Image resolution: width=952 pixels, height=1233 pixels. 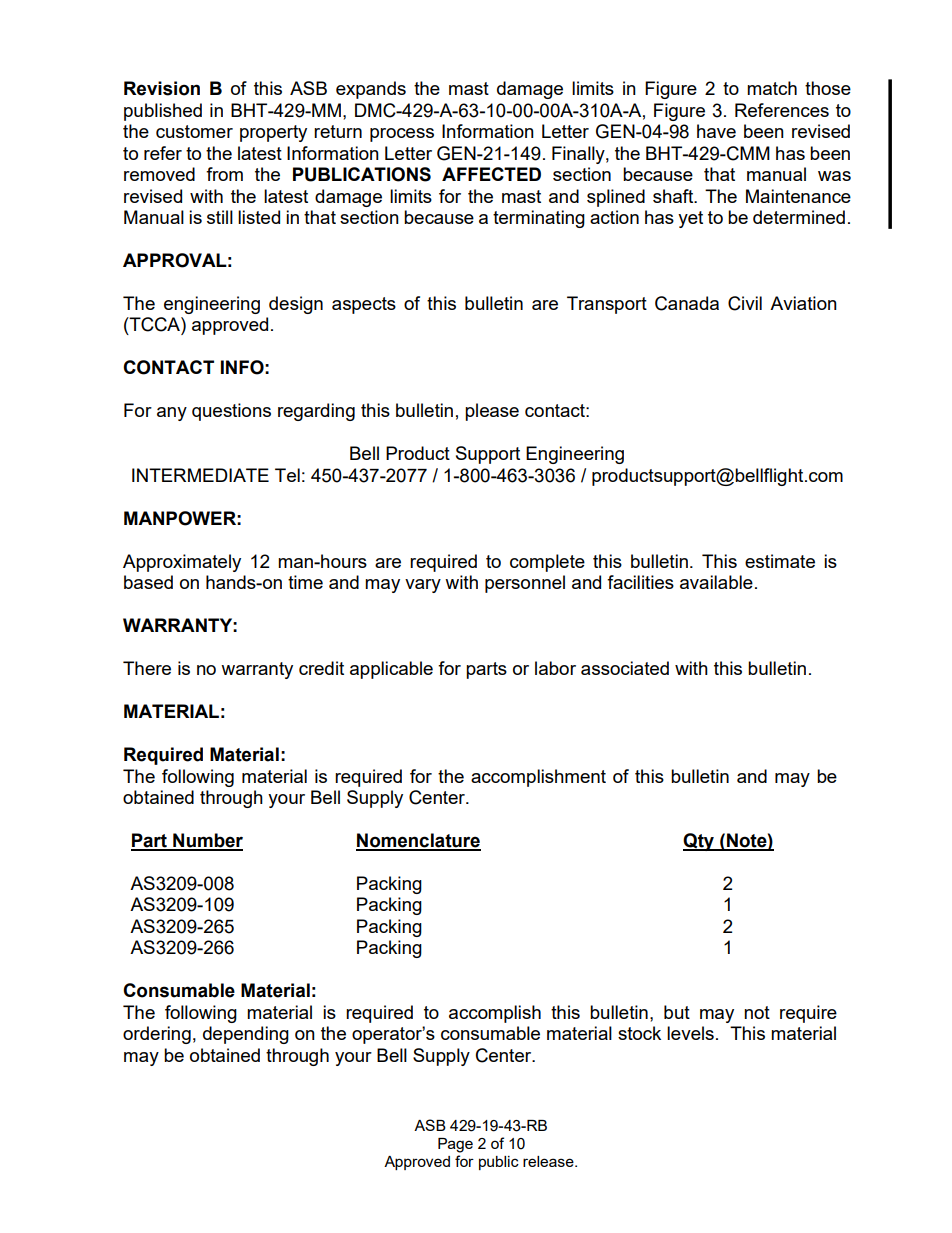 What do you see at coordinates (491, 174) in the page?
I see `AFFECTED` at bounding box center [491, 174].
